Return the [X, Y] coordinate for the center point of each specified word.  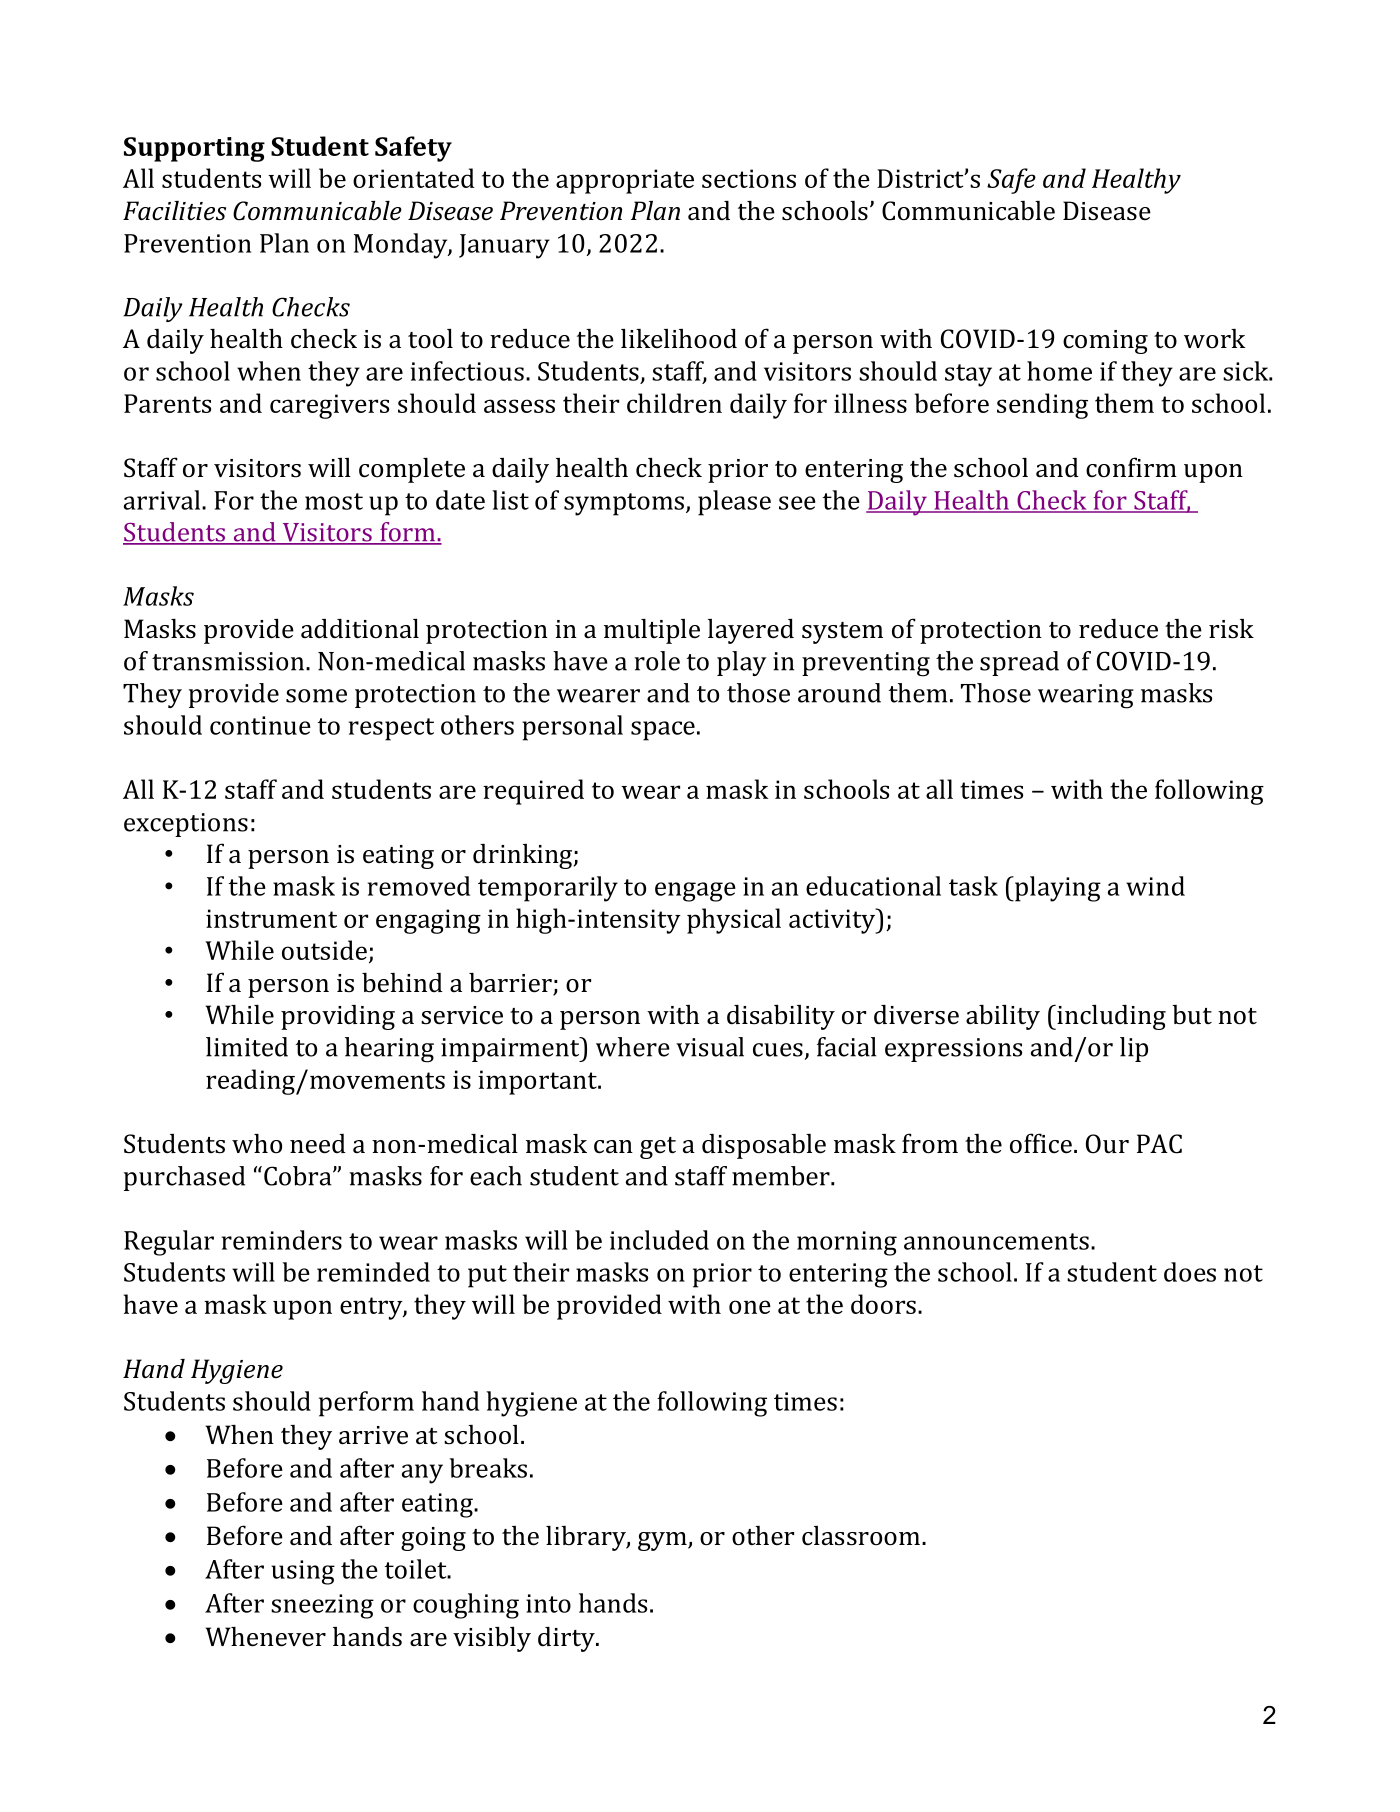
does [1190, 1272]
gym [663, 1541]
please [734, 503]
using [303, 1572]
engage [695, 892]
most [334, 501]
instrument [271, 918]
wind [1155, 886]
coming [1105, 342]
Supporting [194, 149]
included [659, 1240]
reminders [282, 1240]
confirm [1131, 467]
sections [749, 178]
